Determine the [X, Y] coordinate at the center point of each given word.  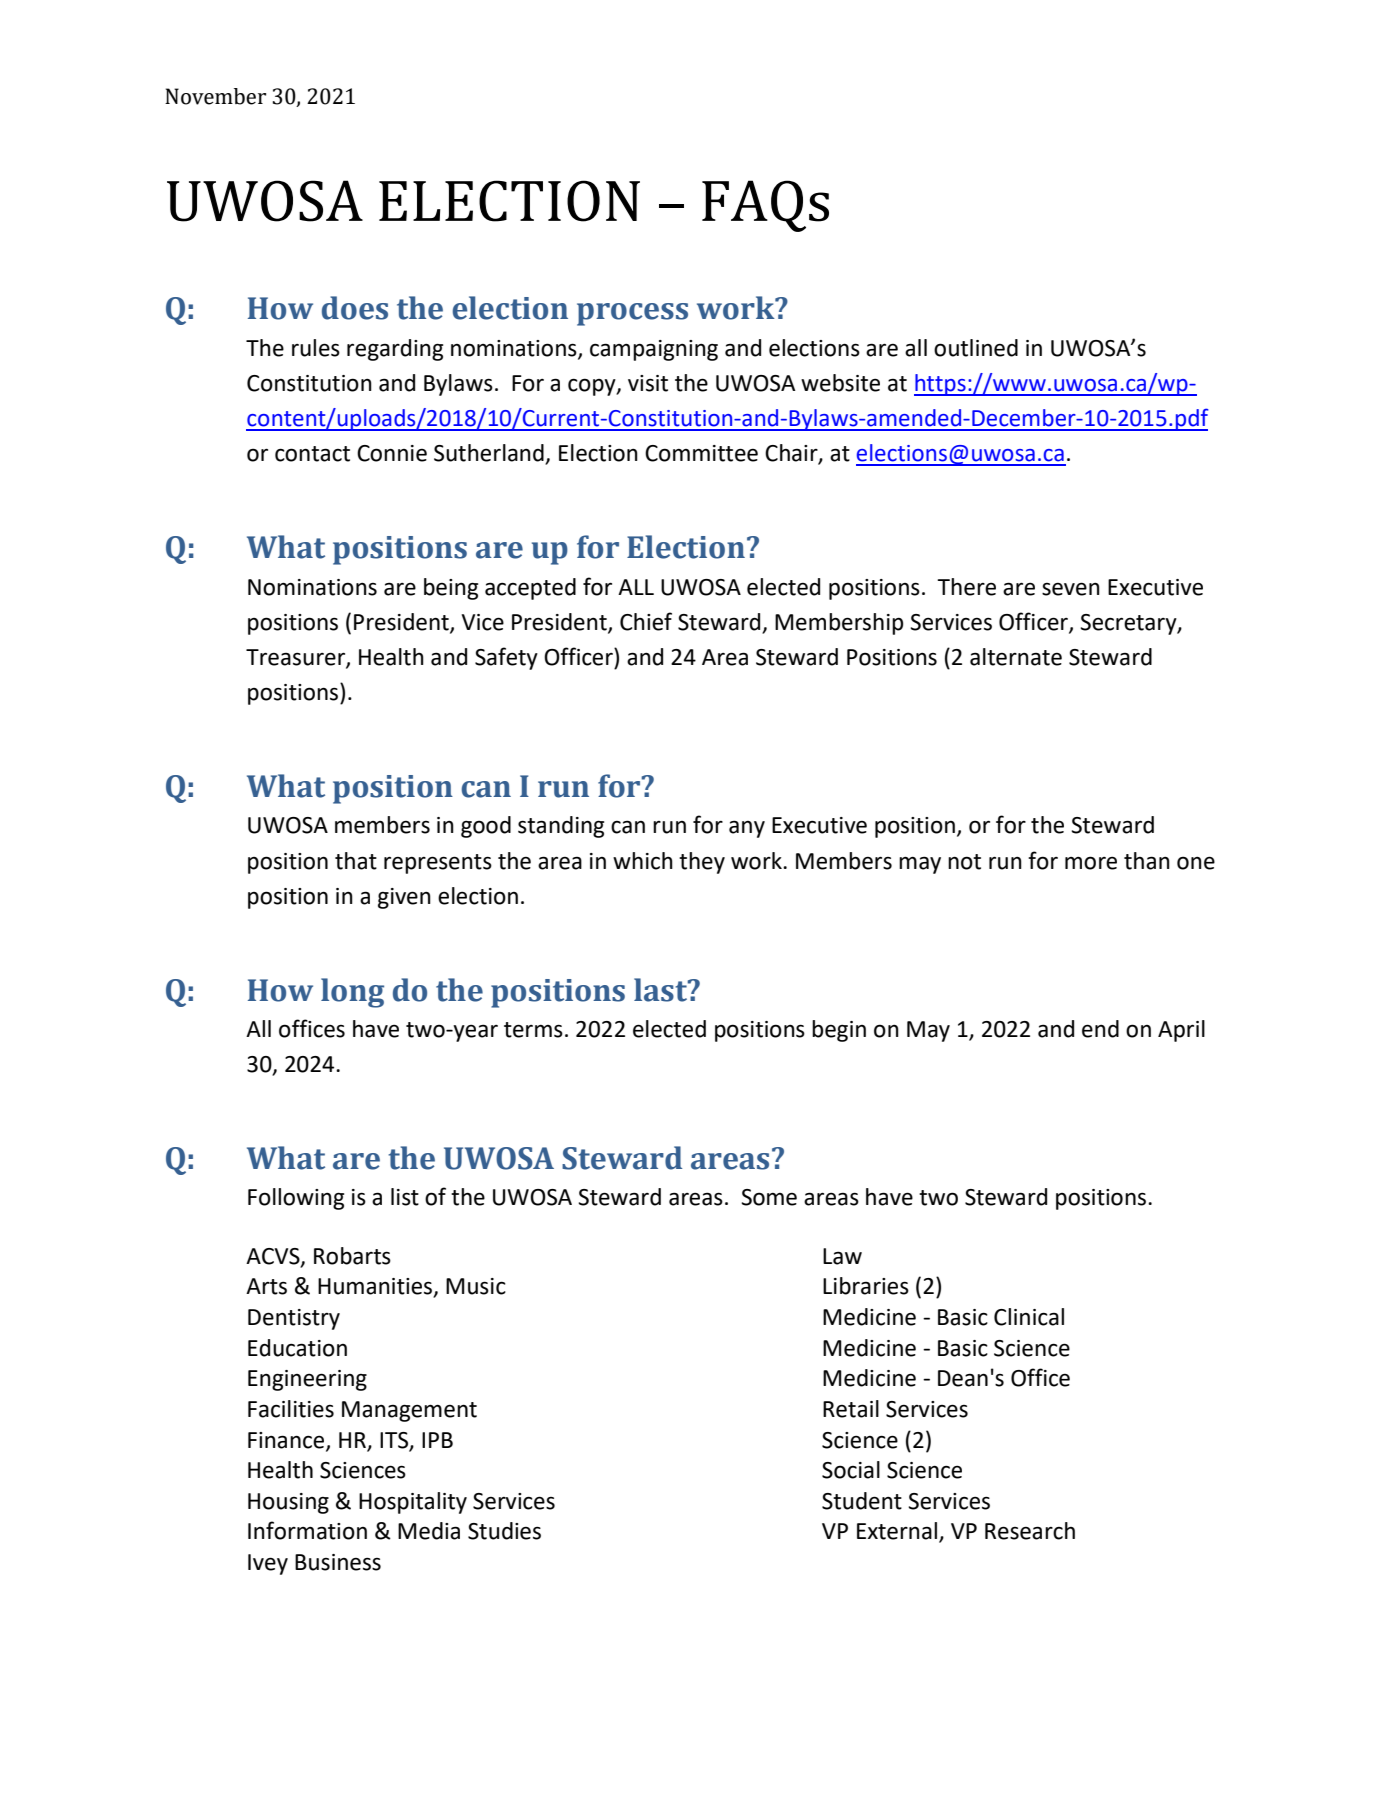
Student [862, 1501]
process [632, 314]
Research [1030, 1531]
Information [307, 1530]
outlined [976, 348]
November [215, 96]
